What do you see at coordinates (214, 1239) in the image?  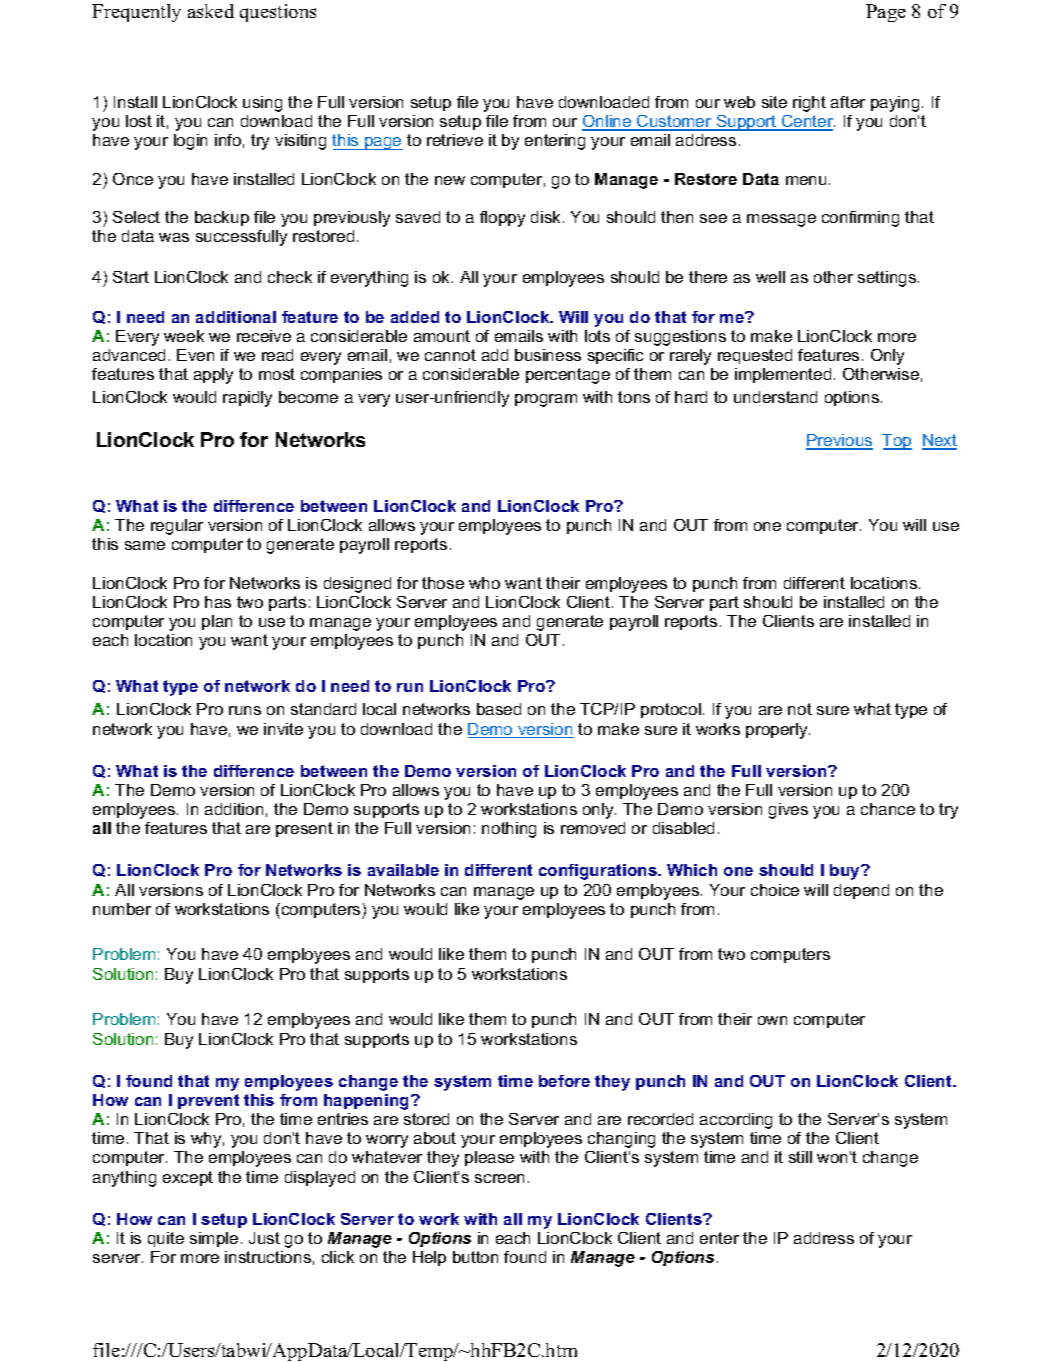 I see `simple` at bounding box center [214, 1239].
